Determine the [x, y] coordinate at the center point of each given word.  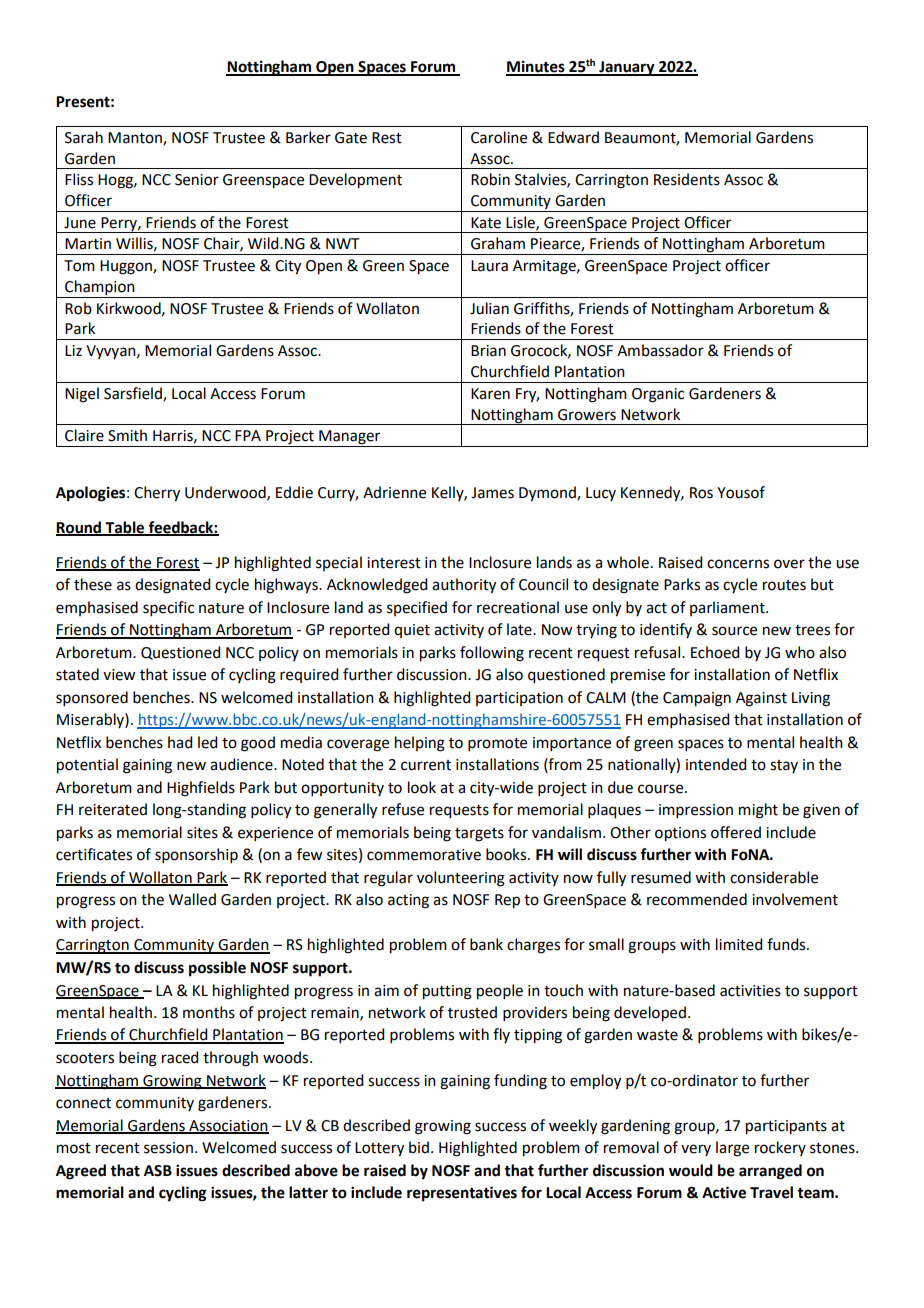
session [168, 1148]
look [422, 787]
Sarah [84, 137]
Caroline [499, 137]
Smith [127, 435]
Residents [687, 179]
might [758, 811]
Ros [701, 493]
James [492, 493]
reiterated [113, 809]
